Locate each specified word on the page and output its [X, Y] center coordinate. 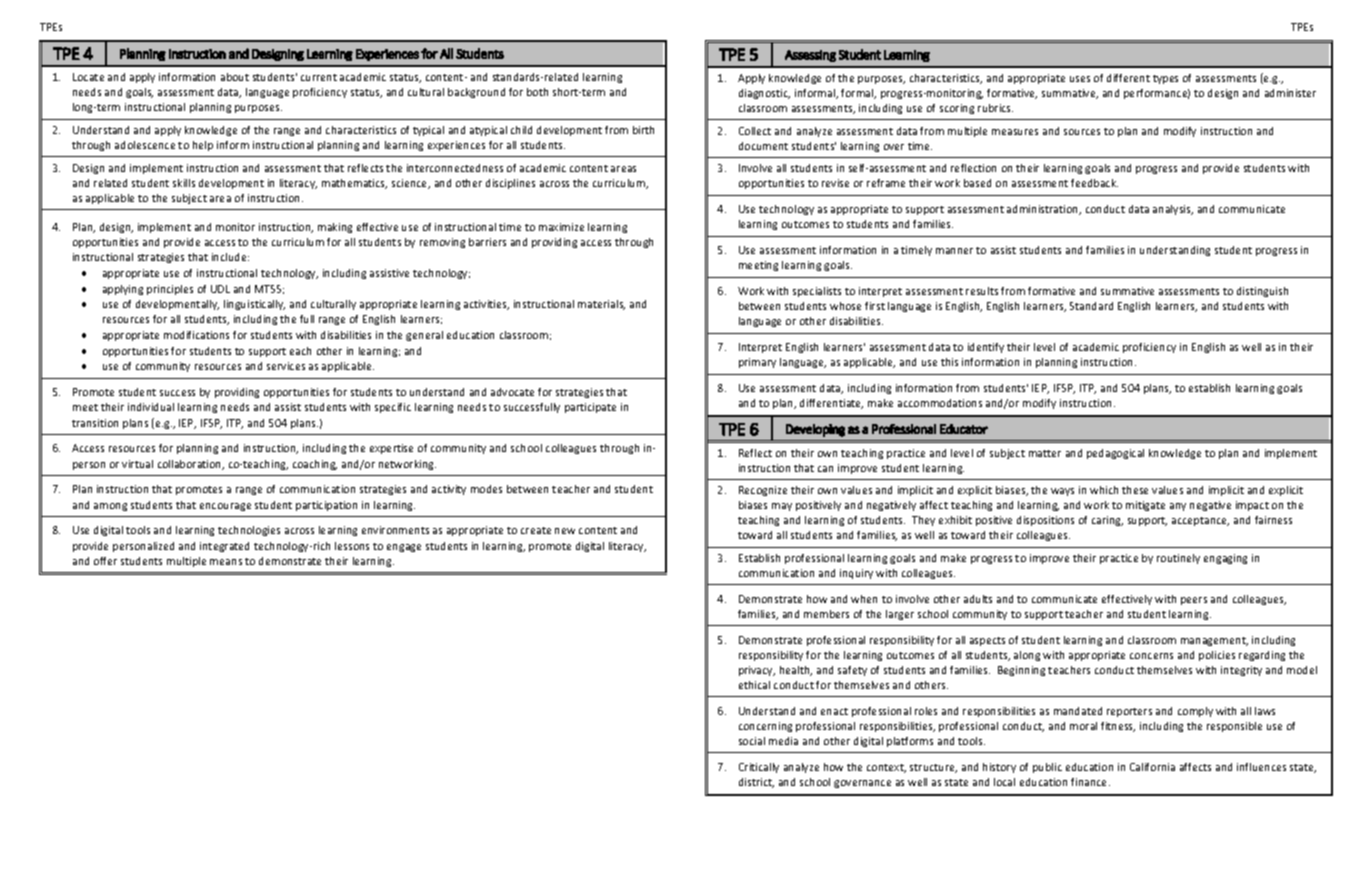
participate [590, 408]
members [826, 614]
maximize [561, 227]
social [752, 741]
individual [151, 407]
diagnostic [764, 94]
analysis [1173, 210]
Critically [759, 768]
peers [1194, 601]
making [335, 228]
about [235, 77]
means [226, 562]
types [1165, 79]
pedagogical [1115, 454]
